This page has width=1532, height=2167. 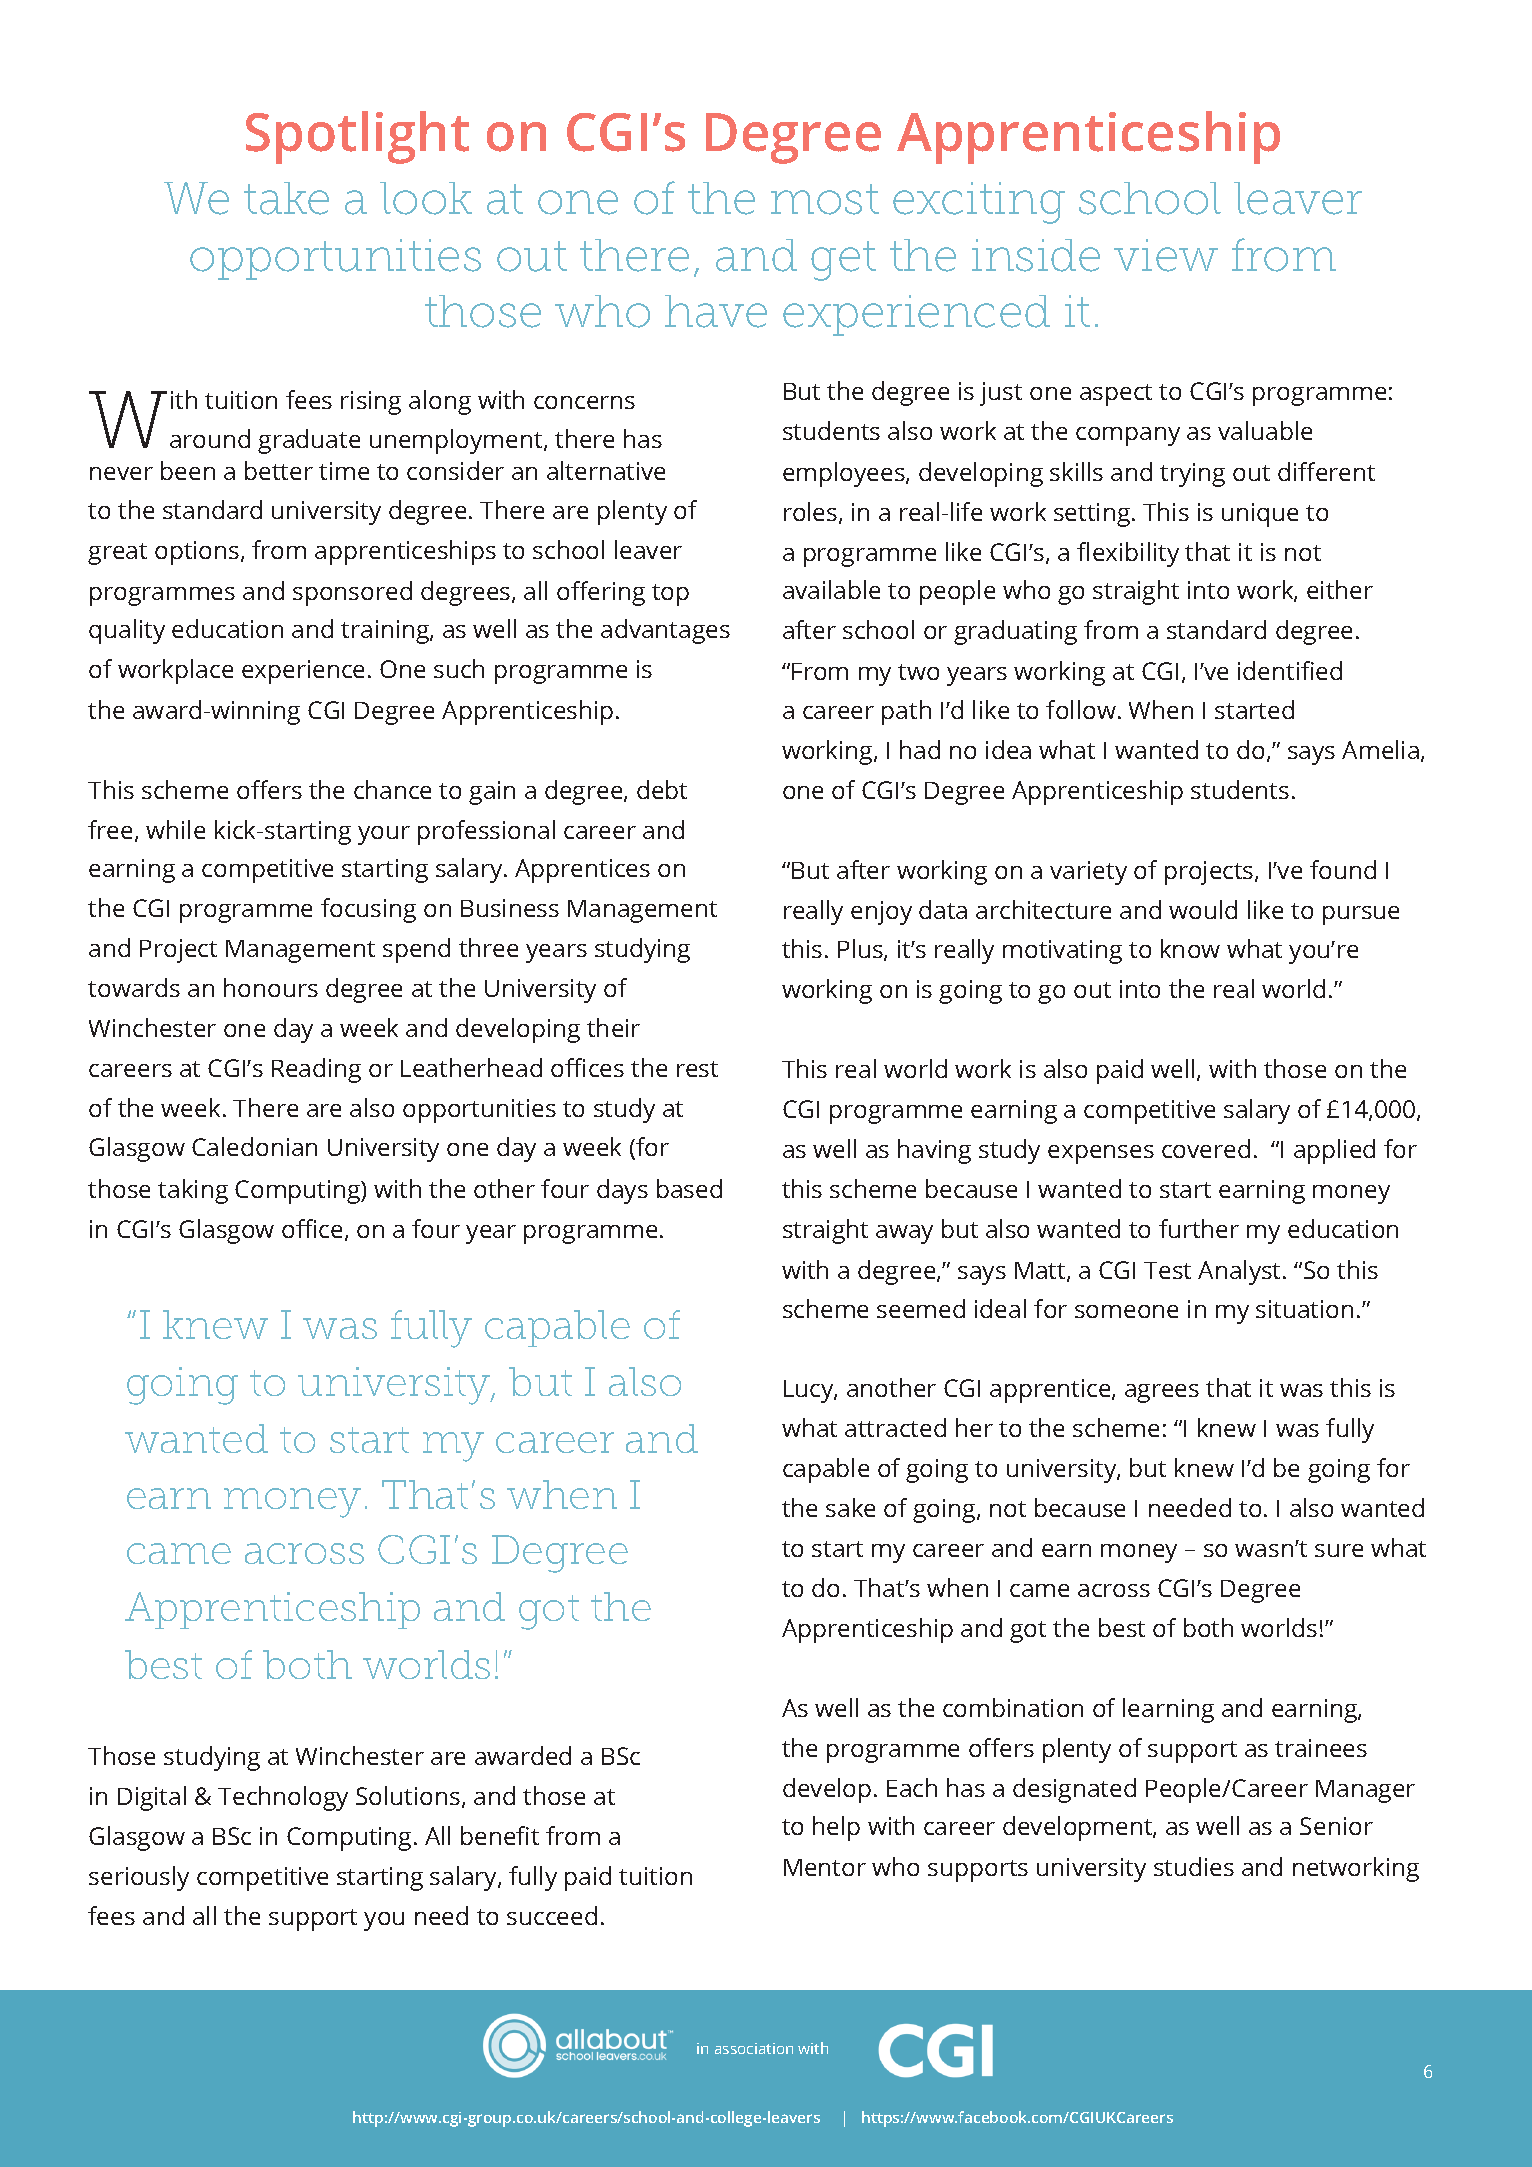 What do you see at coordinates (825, 199) in the page?
I see `most` at bounding box center [825, 199].
